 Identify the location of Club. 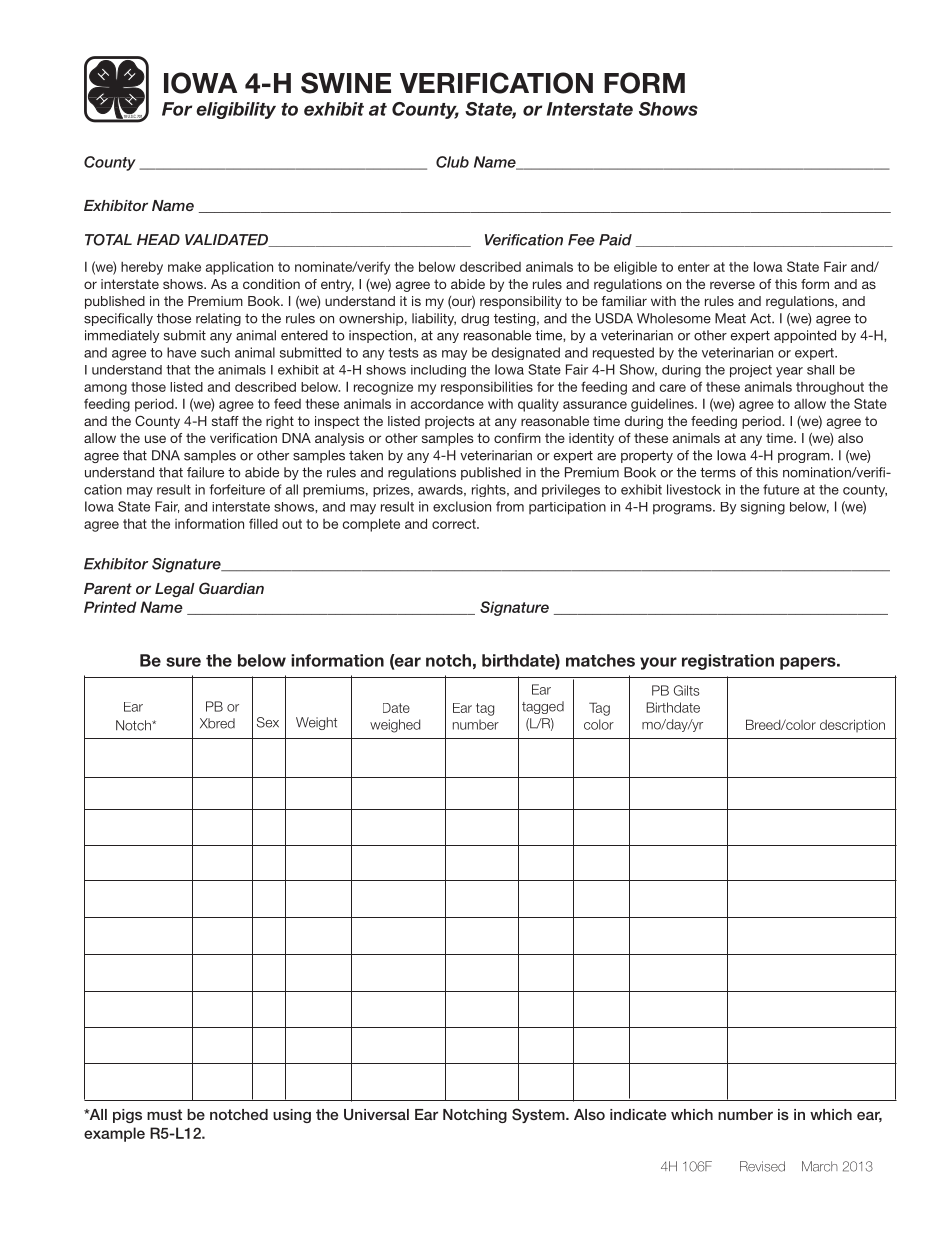
(452, 162).
